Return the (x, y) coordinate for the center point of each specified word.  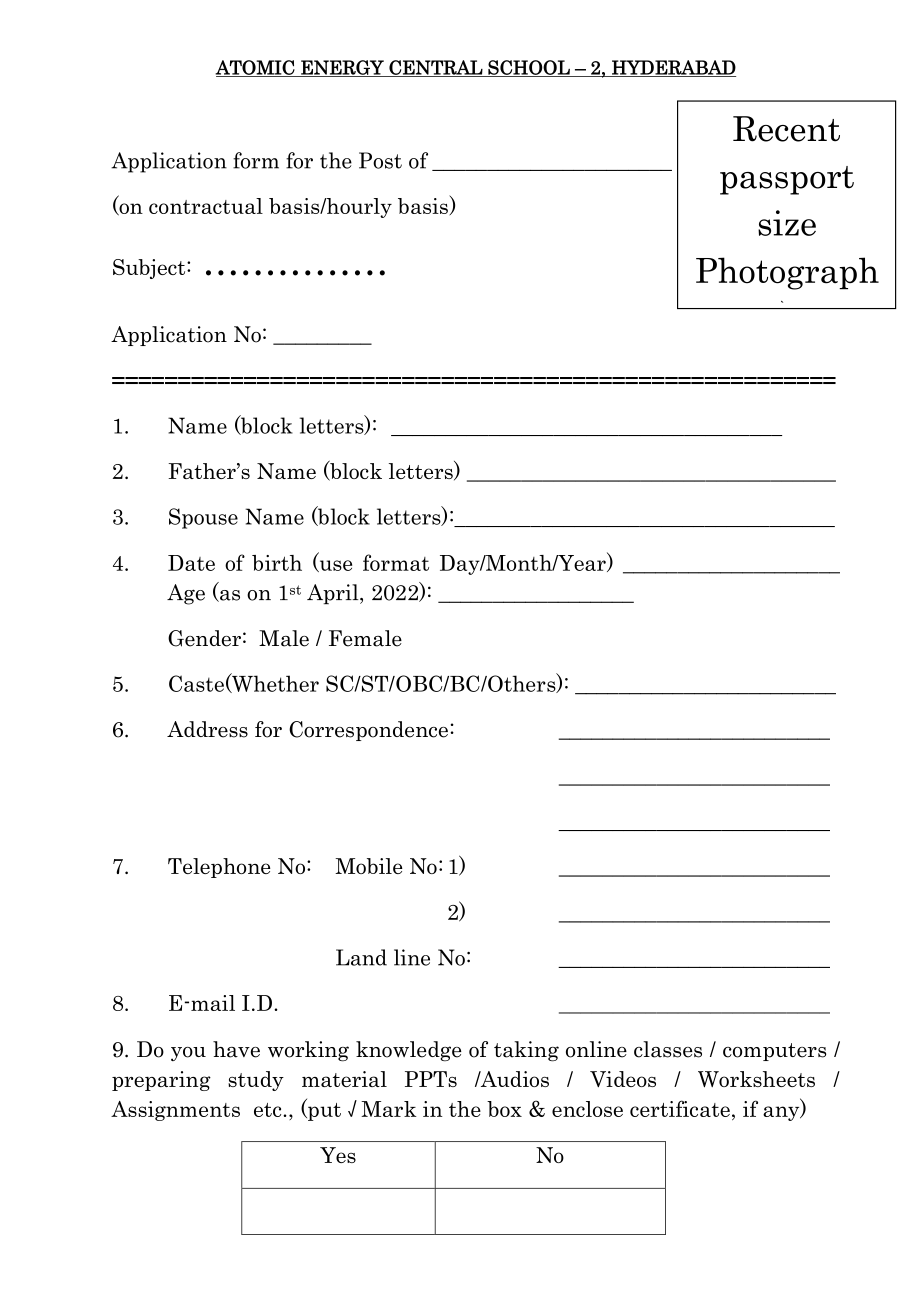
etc (269, 1110)
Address (207, 729)
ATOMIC (256, 68)
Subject (150, 269)
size (787, 223)
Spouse (203, 518)
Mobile (369, 866)
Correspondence (368, 731)
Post (380, 160)
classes (668, 1049)
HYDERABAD (673, 68)
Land (361, 957)
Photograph (787, 273)
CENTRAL (436, 68)
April (334, 594)
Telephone (219, 868)
